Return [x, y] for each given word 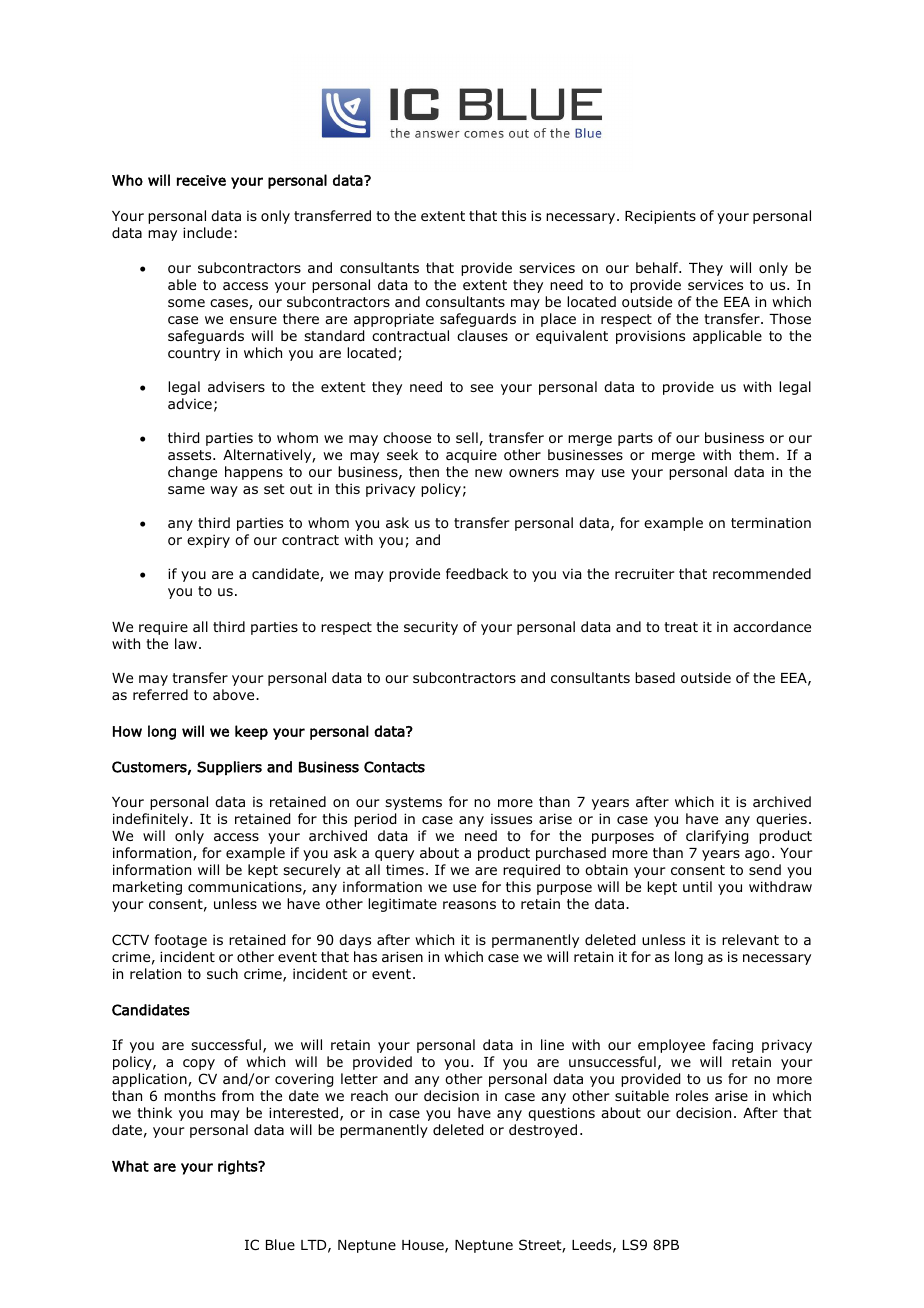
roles [692, 1095]
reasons [469, 905]
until [697, 886]
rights [239, 1167]
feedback [477, 573]
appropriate [394, 320]
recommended [762, 573]
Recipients [660, 217]
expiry [208, 541]
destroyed [543, 1131]
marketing [147, 888]
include [207, 232]
